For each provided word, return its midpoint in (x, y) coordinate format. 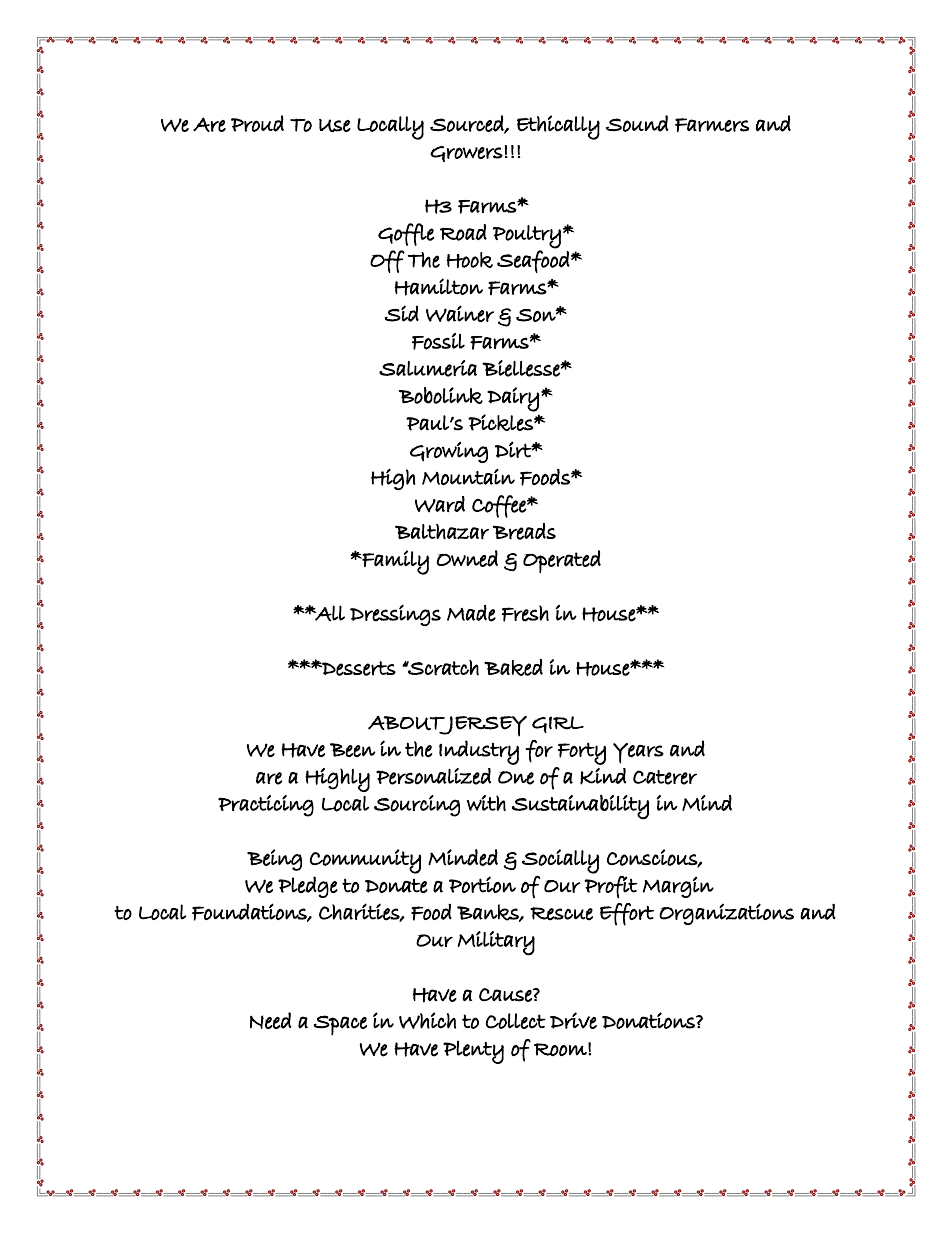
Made (471, 613)
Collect (516, 1021)
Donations (649, 1020)
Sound (637, 123)
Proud (257, 123)
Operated (562, 561)
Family (394, 562)
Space (340, 1025)
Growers (466, 154)
